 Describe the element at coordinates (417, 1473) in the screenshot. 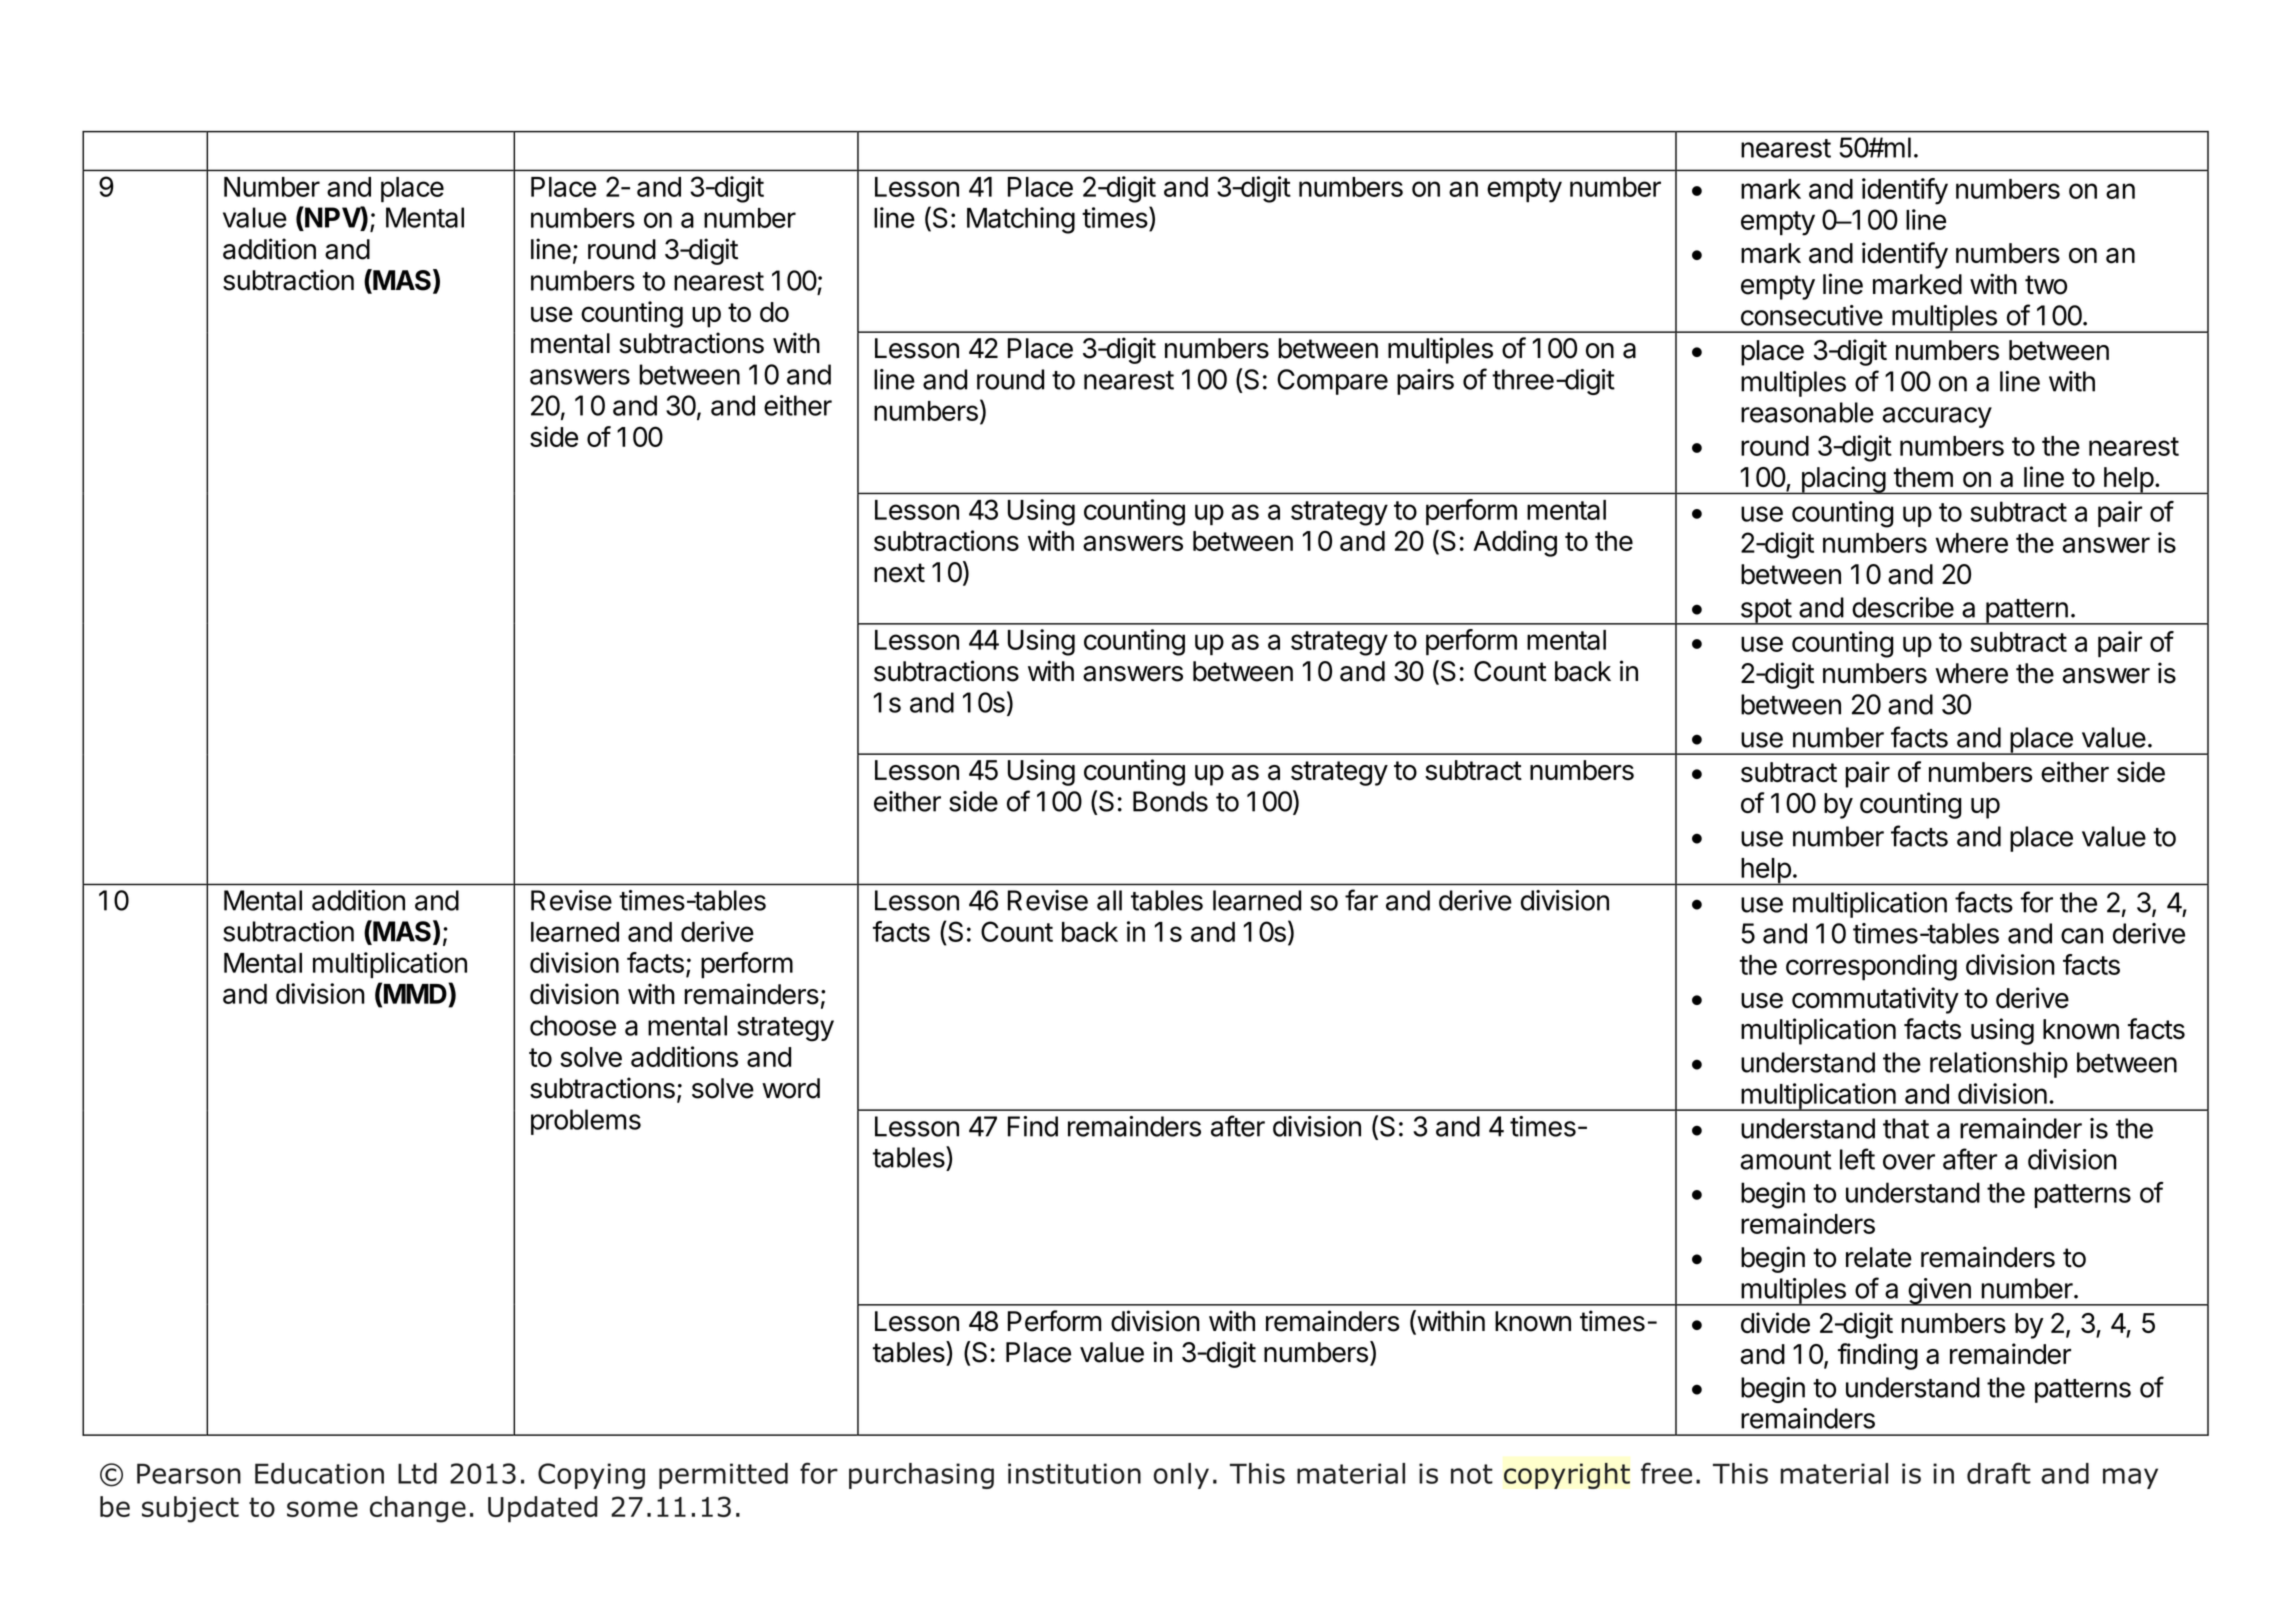

I see `Ltd` at that location.
